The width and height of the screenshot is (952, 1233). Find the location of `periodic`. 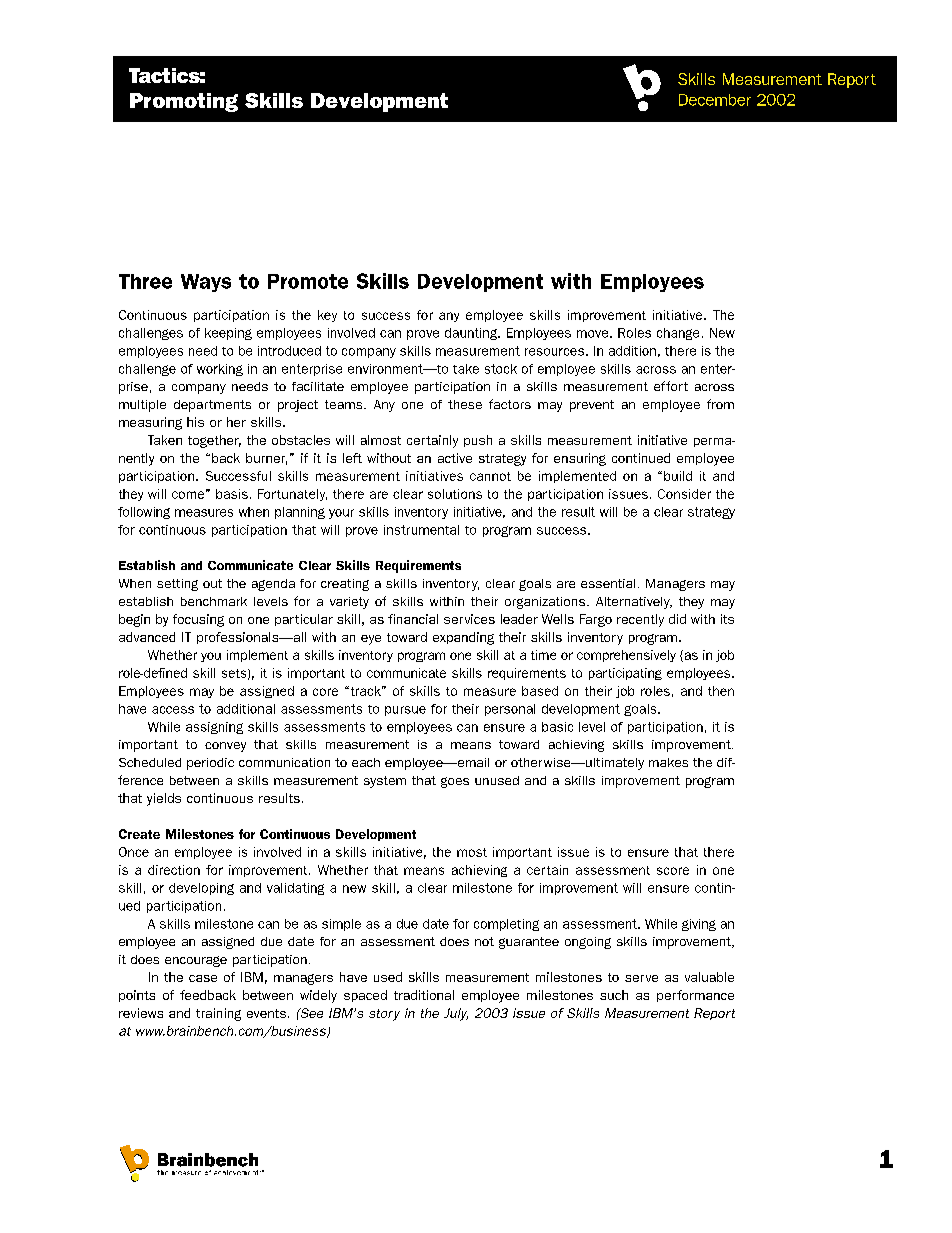

periodic is located at coordinates (210, 764).
